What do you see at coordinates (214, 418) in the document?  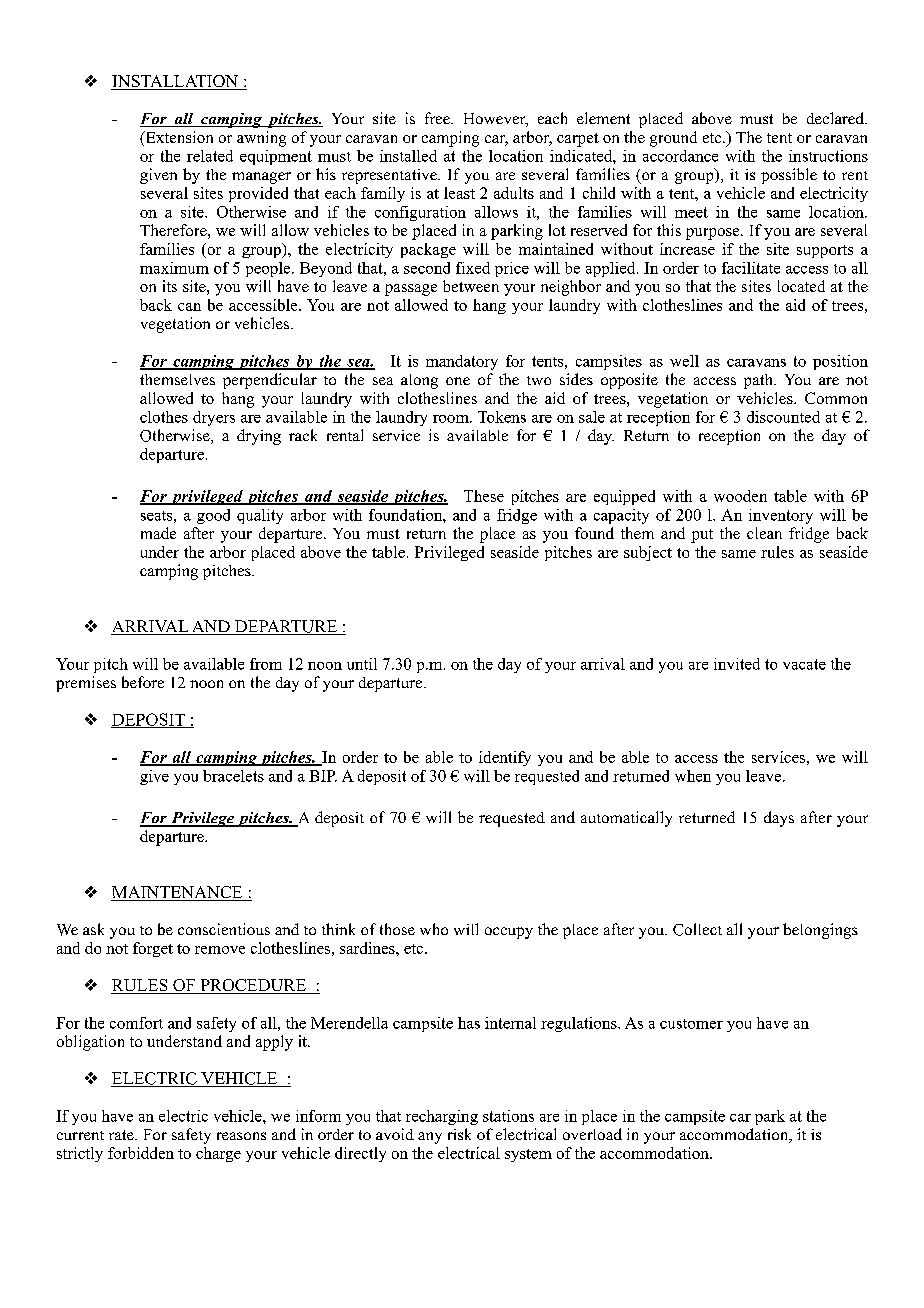 I see `dryers` at bounding box center [214, 418].
